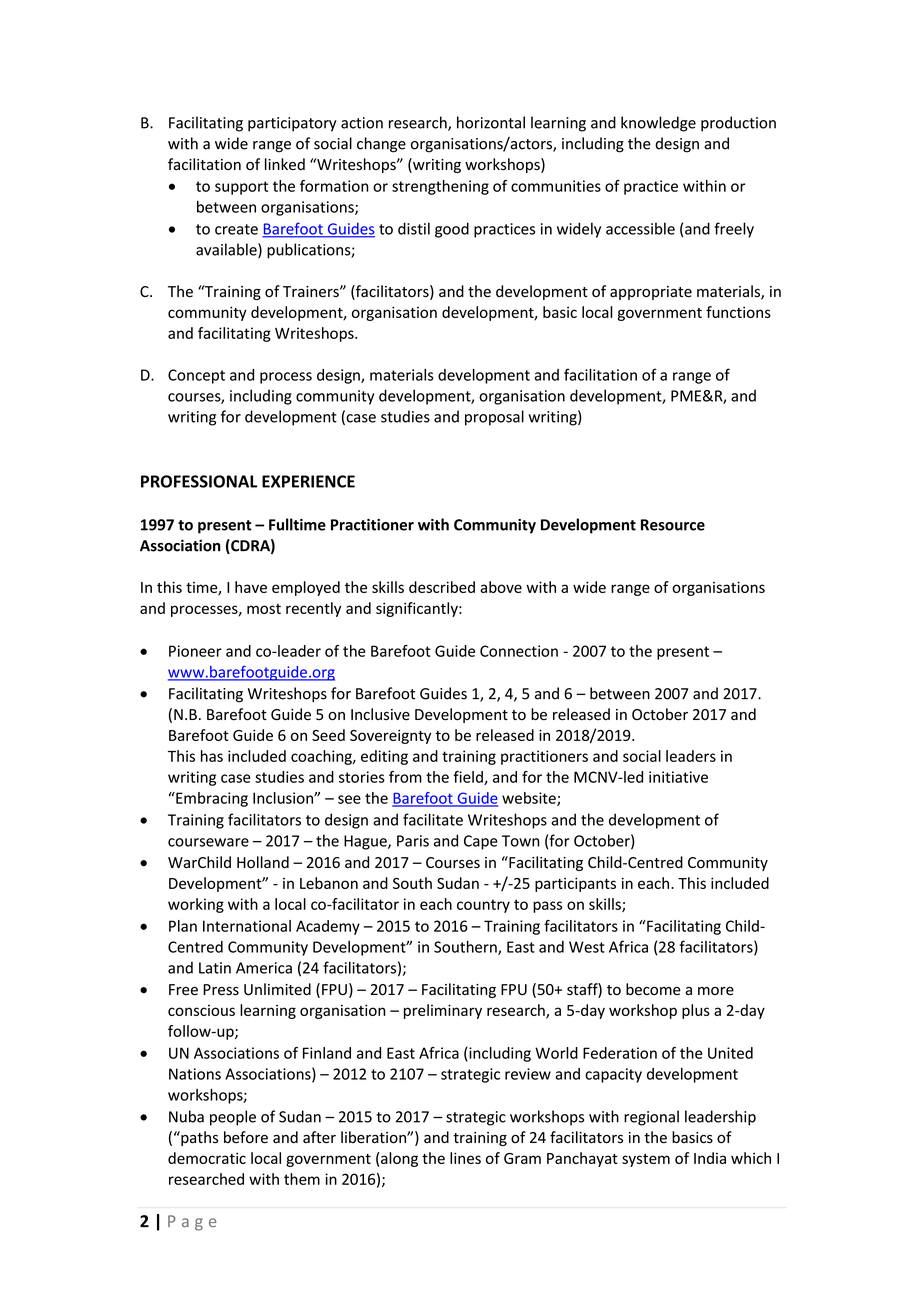 This document has height=1309, width=924. Describe the element at coordinates (285, 164) in the document. I see `linked` at that location.
